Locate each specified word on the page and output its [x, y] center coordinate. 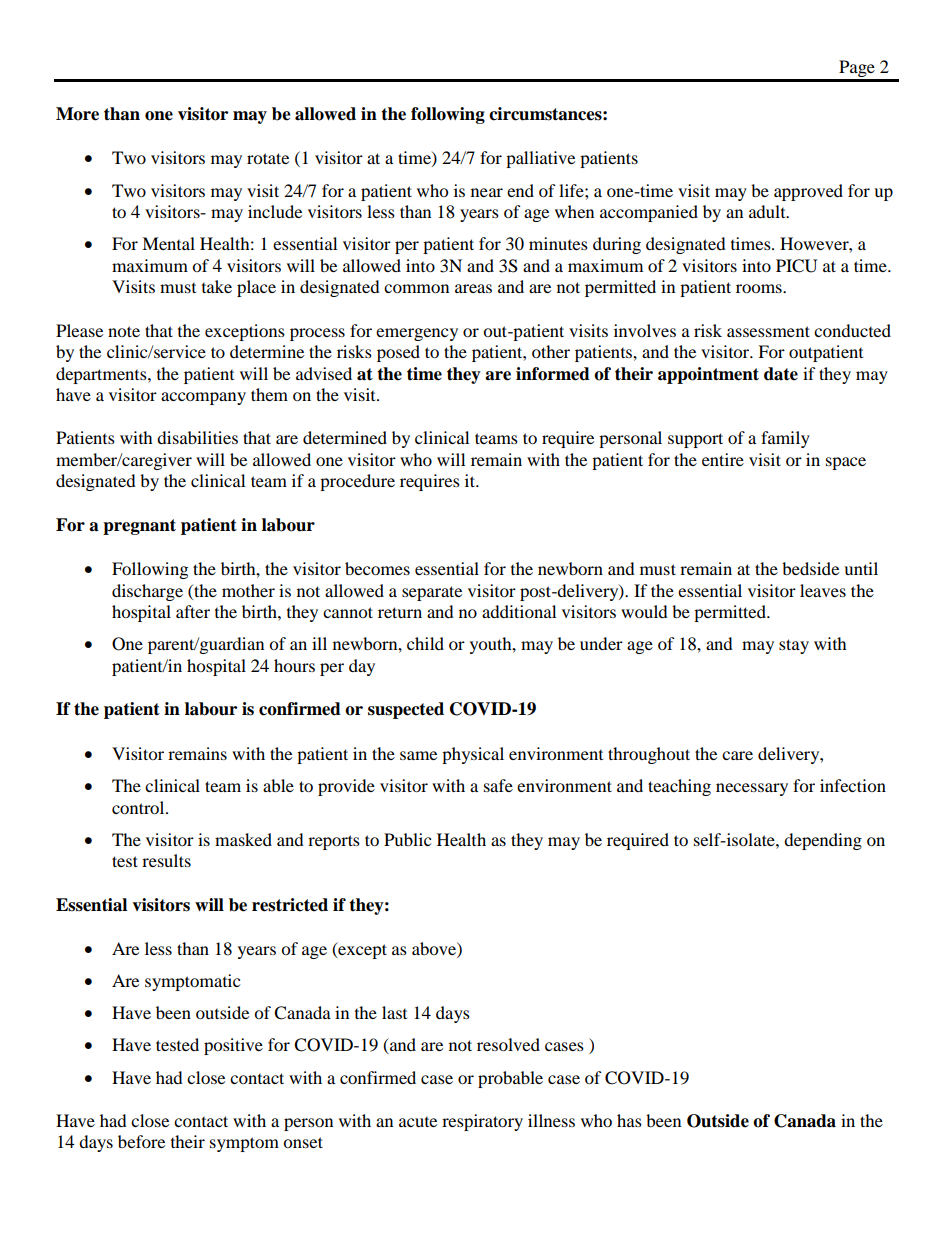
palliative [540, 159]
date [781, 374]
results [166, 860]
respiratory [482, 1122]
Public [407, 839]
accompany [203, 398]
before [141, 1141]
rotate [268, 158]
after [193, 611]
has [629, 1120]
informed [553, 374]
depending [823, 841]
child [425, 643]
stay [794, 646]
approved [808, 192]
